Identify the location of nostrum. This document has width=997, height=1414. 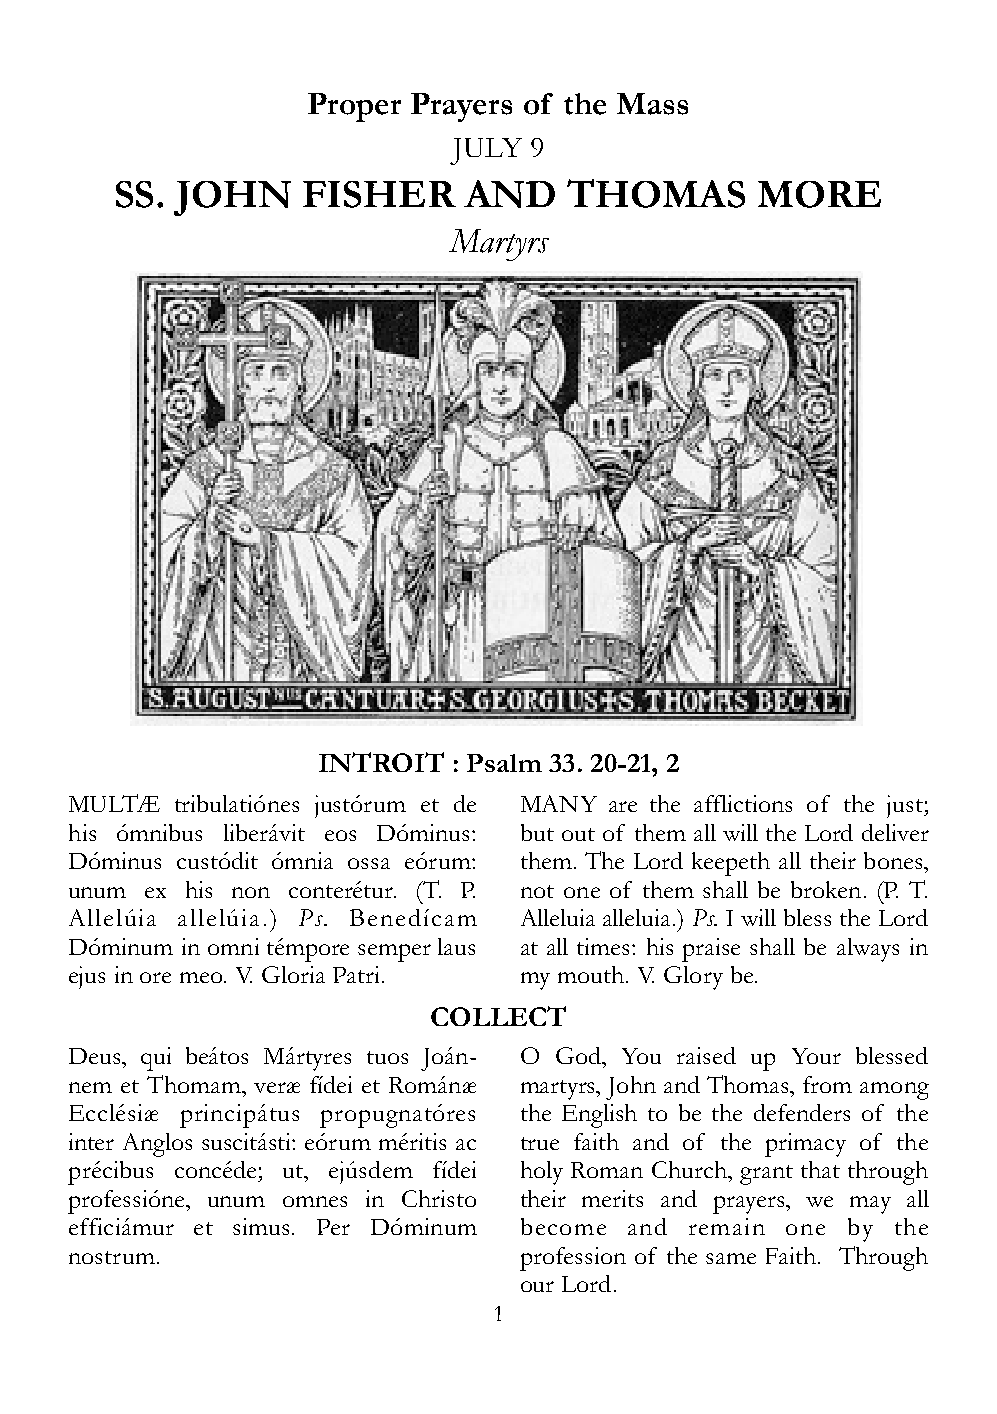
(112, 1257).
